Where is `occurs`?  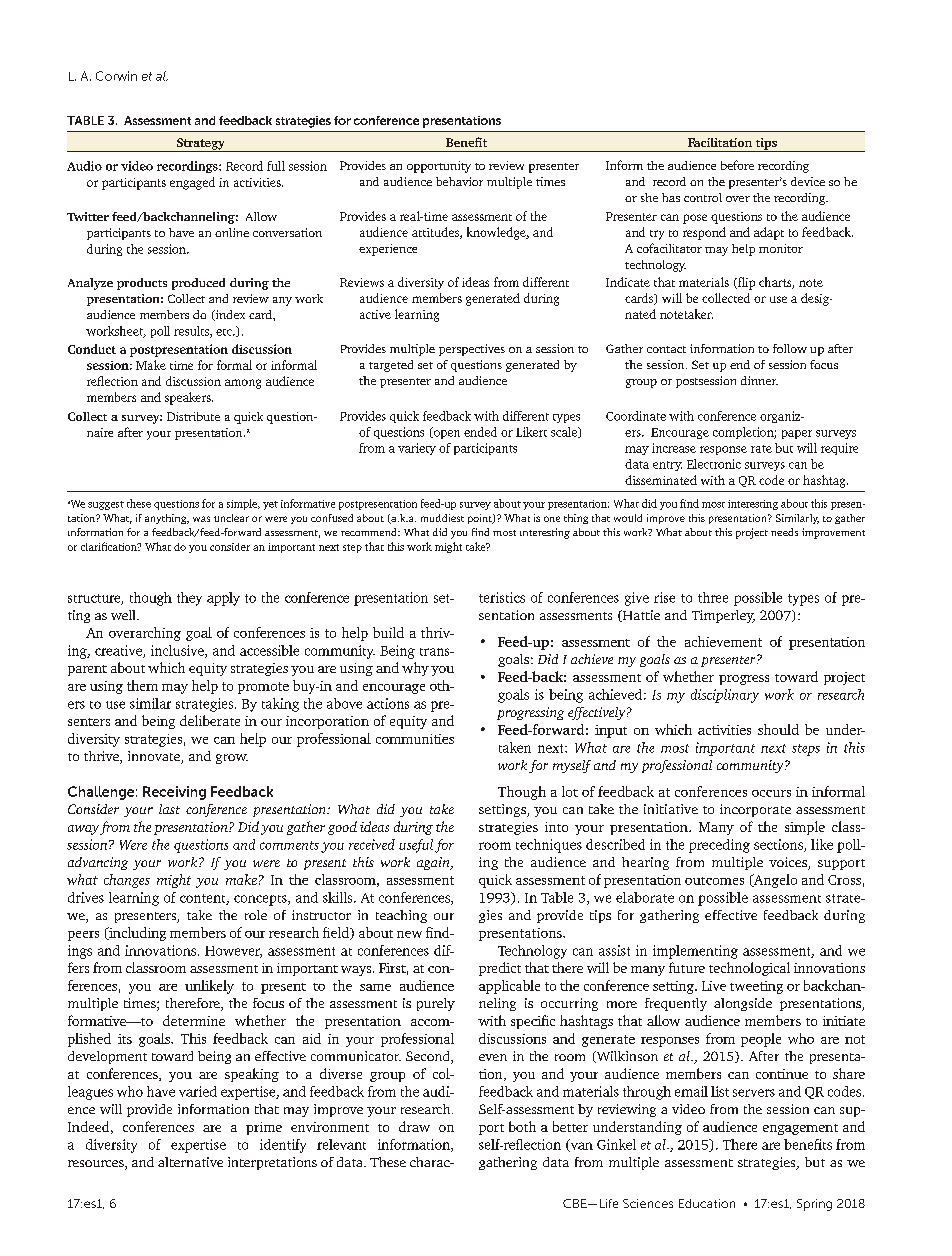
occurs is located at coordinates (771, 793).
